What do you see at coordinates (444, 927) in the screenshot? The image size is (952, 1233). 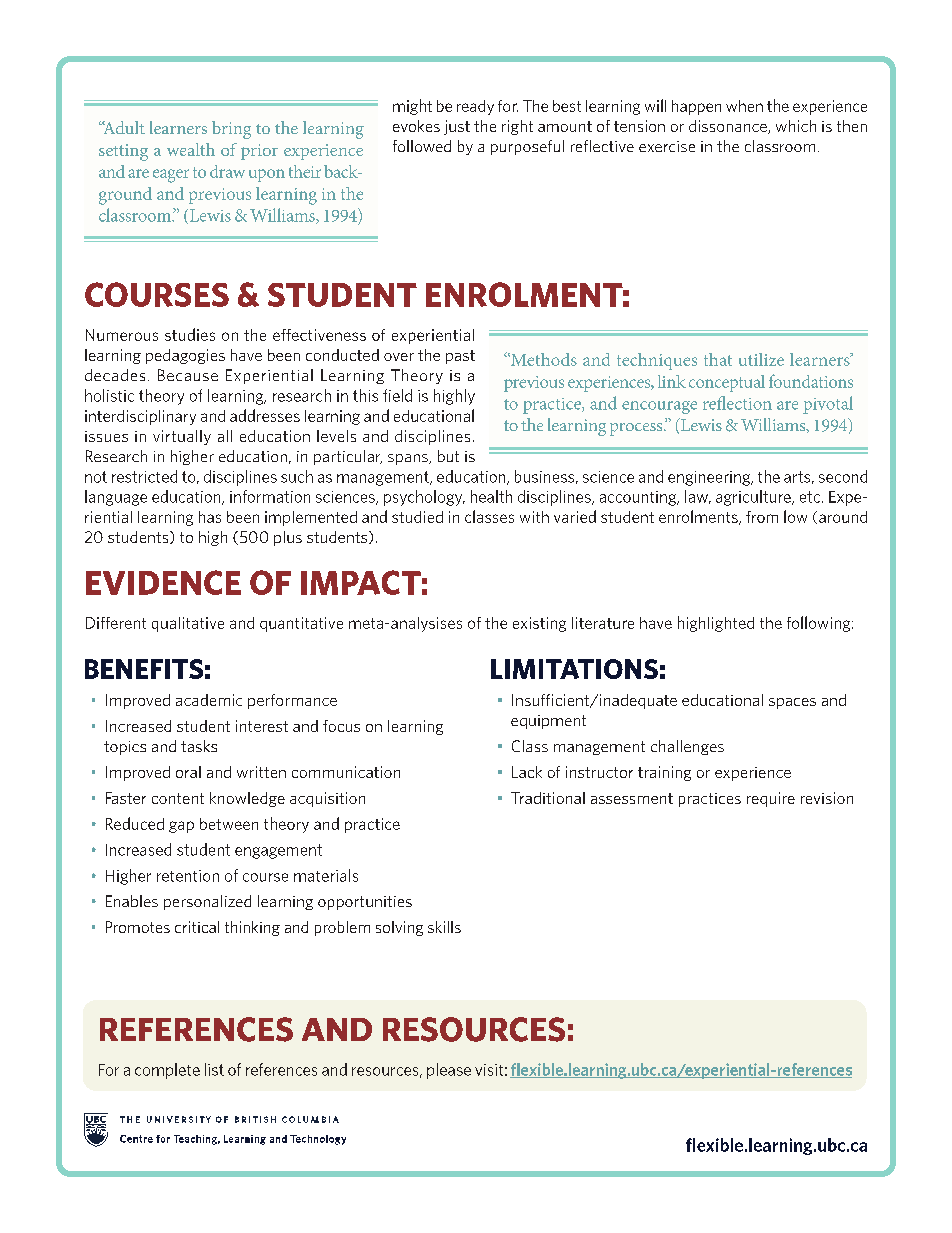 I see `skills` at bounding box center [444, 927].
